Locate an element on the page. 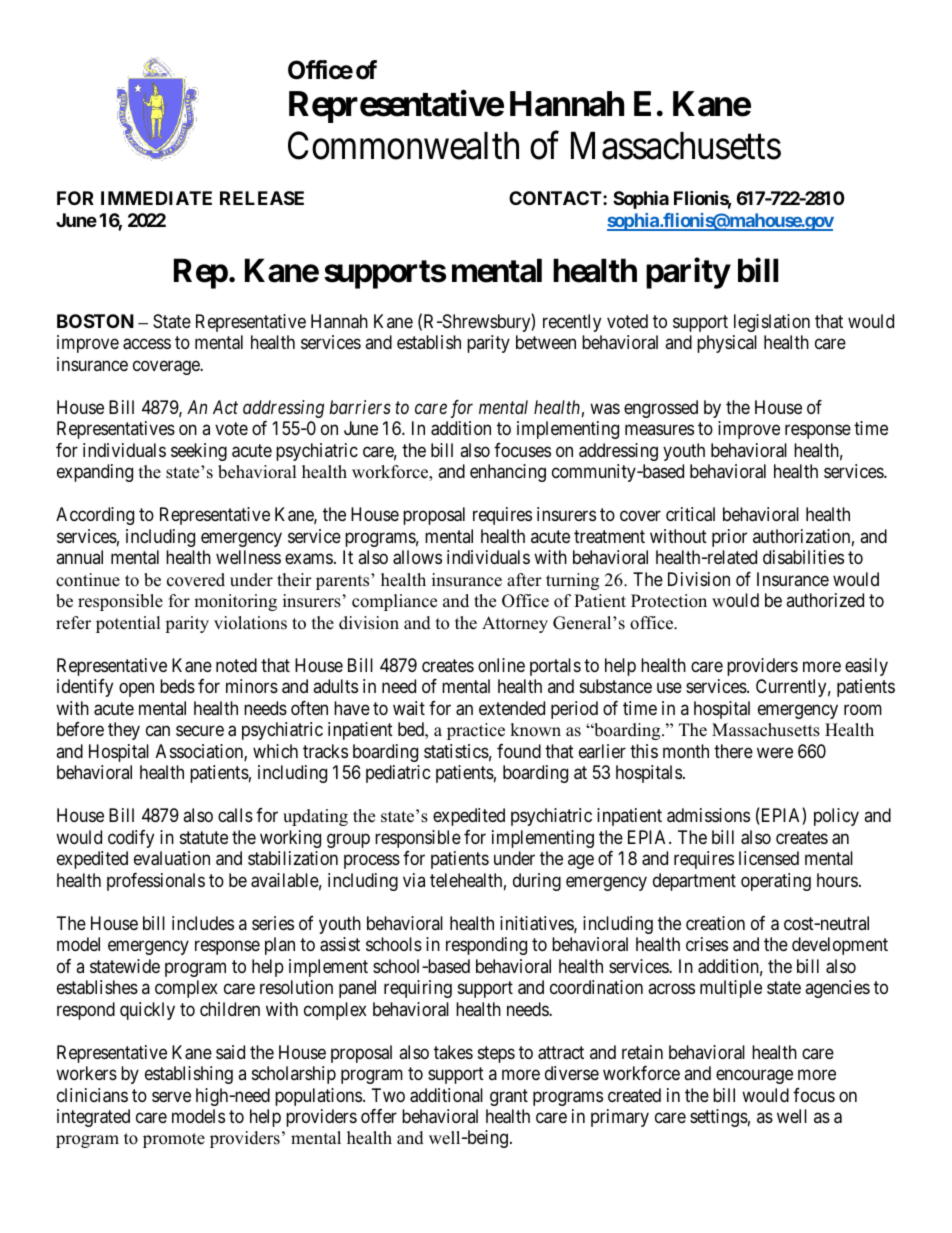 The width and height of the document is (952, 1233). Commonwealth is located at coordinates (403, 145).
